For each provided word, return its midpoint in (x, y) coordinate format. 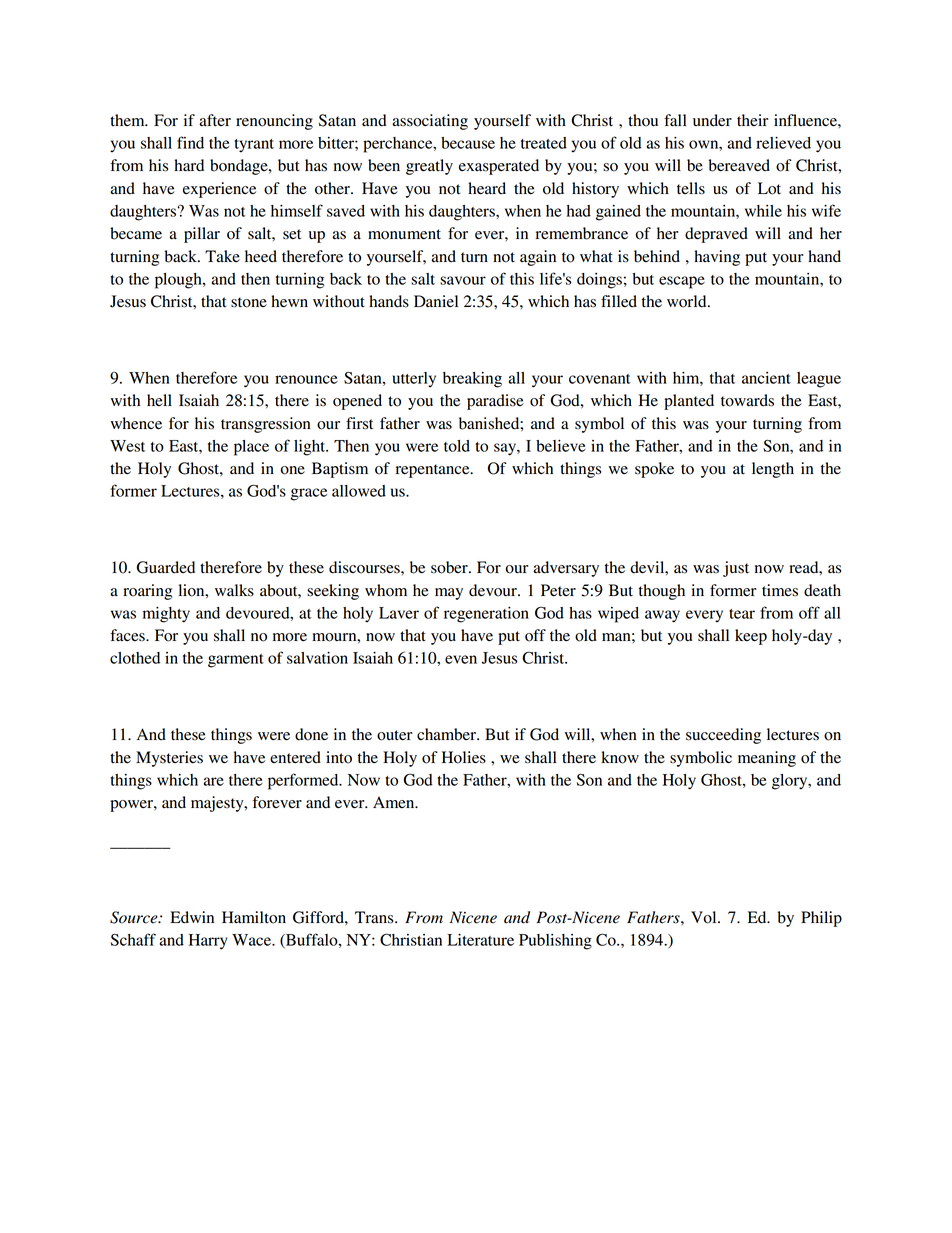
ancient (766, 378)
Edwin (192, 917)
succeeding (723, 736)
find (190, 142)
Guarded (166, 567)
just (736, 569)
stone (249, 302)
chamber (447, 734)
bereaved (739, 165)
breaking (472, 380)
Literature (480, 940)
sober (450, 567)
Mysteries (169, 759)
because (468, 143)
